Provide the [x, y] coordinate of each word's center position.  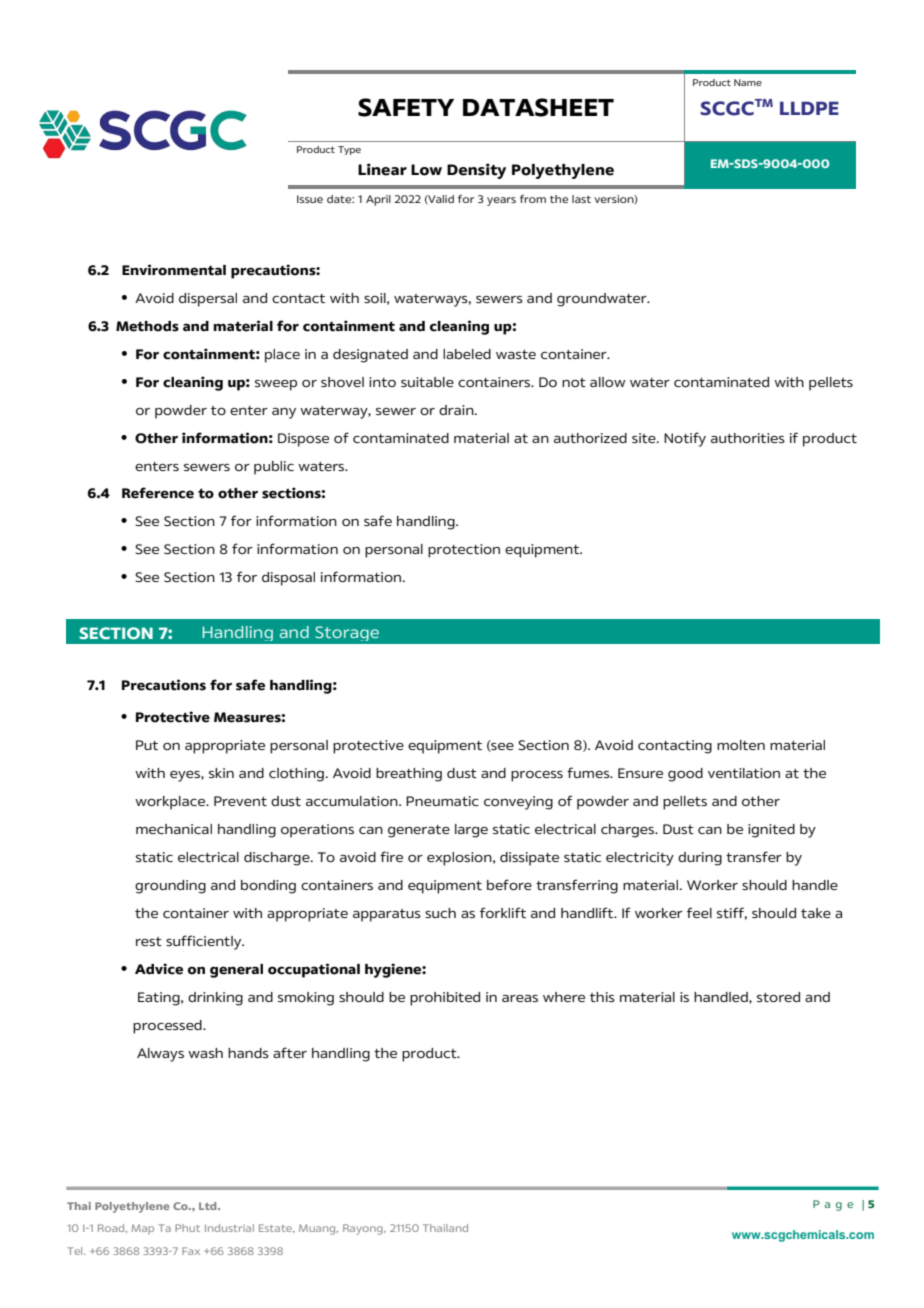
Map [143, 1229]
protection [464, 551]
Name [748, 82]
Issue [310, 199]
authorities [748, 438]
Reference [158, 493]
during [700, 859]
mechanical [174, 829]
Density [476, 171]
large [471, 831]
